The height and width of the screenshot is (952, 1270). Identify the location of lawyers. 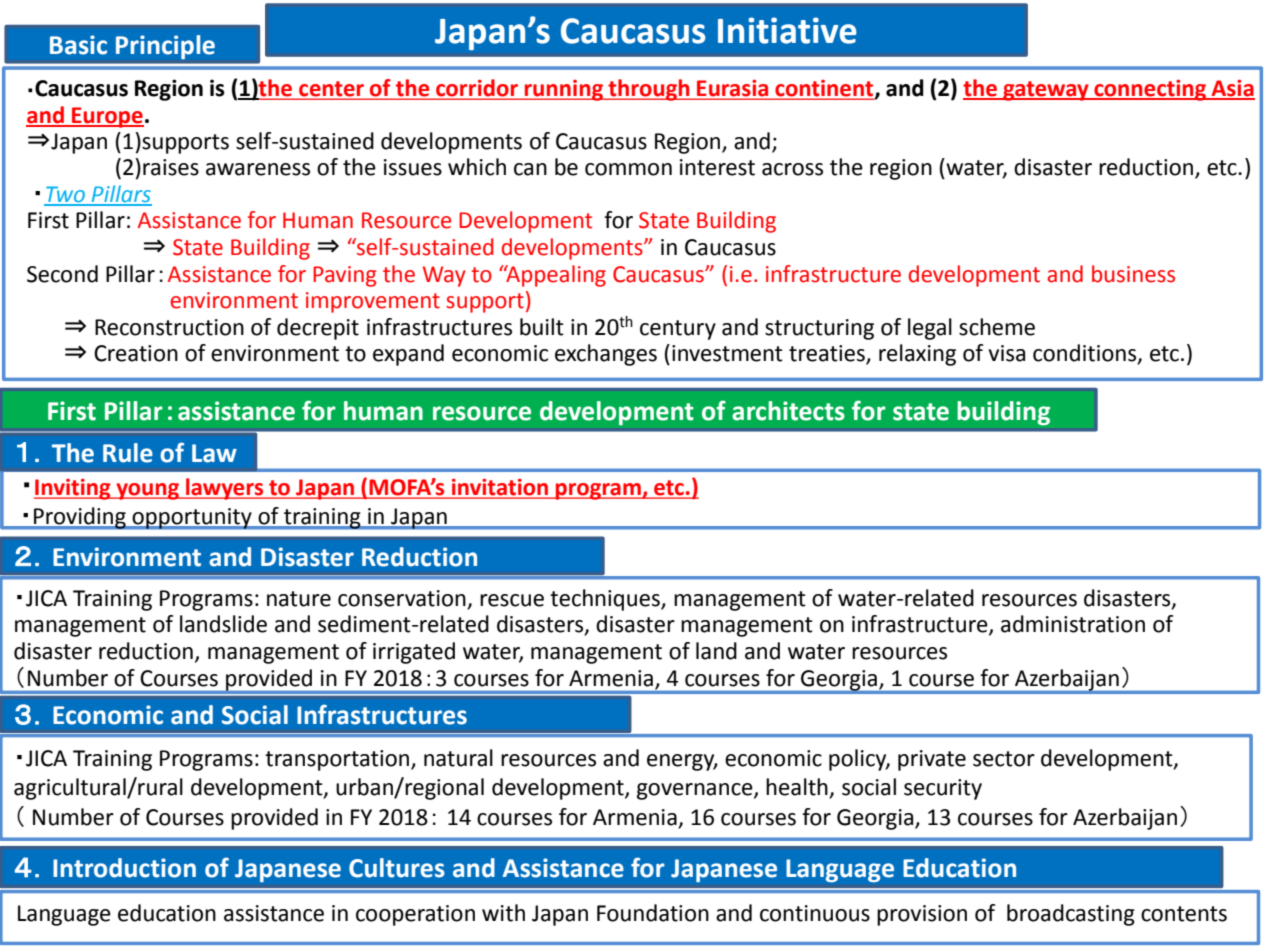
(225, 489).
